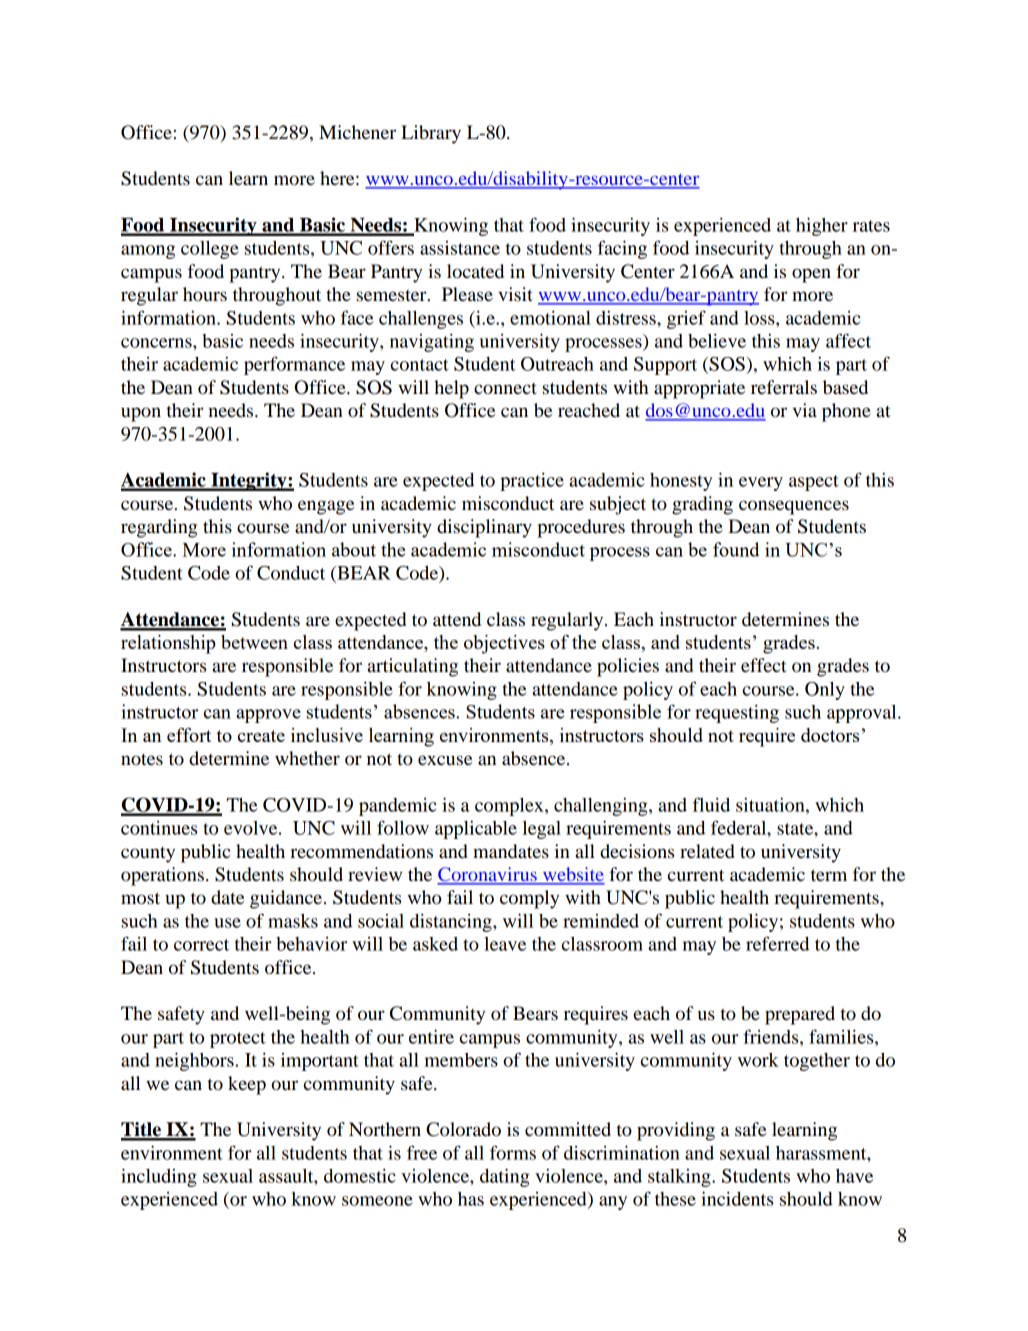 This screenshot has width=1028, height=1331. Describe the element at coordinates (822, 226) in the screenshot. I see `higher` at that location.
